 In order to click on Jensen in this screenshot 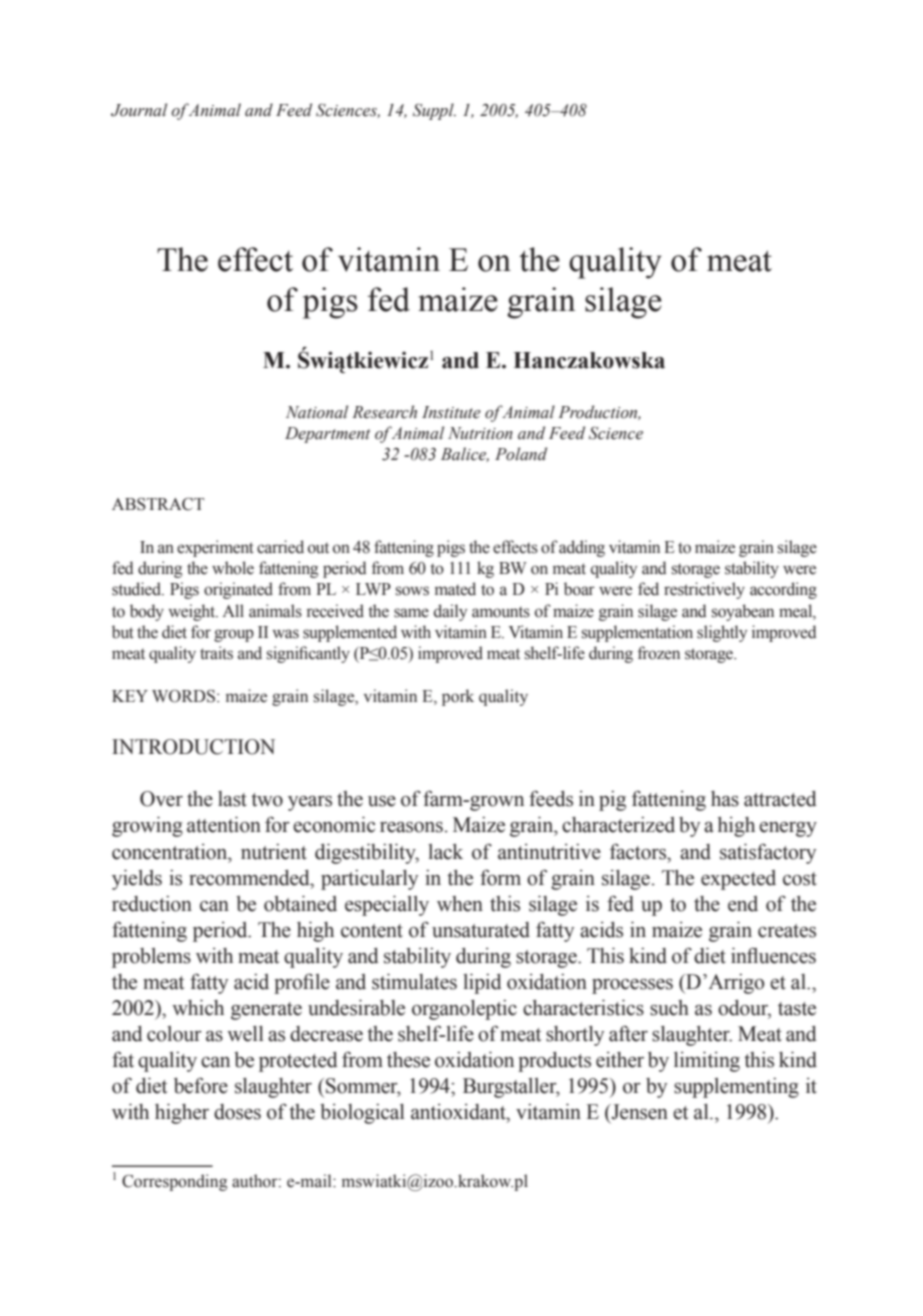, I will do `click(638, 1113)`.
